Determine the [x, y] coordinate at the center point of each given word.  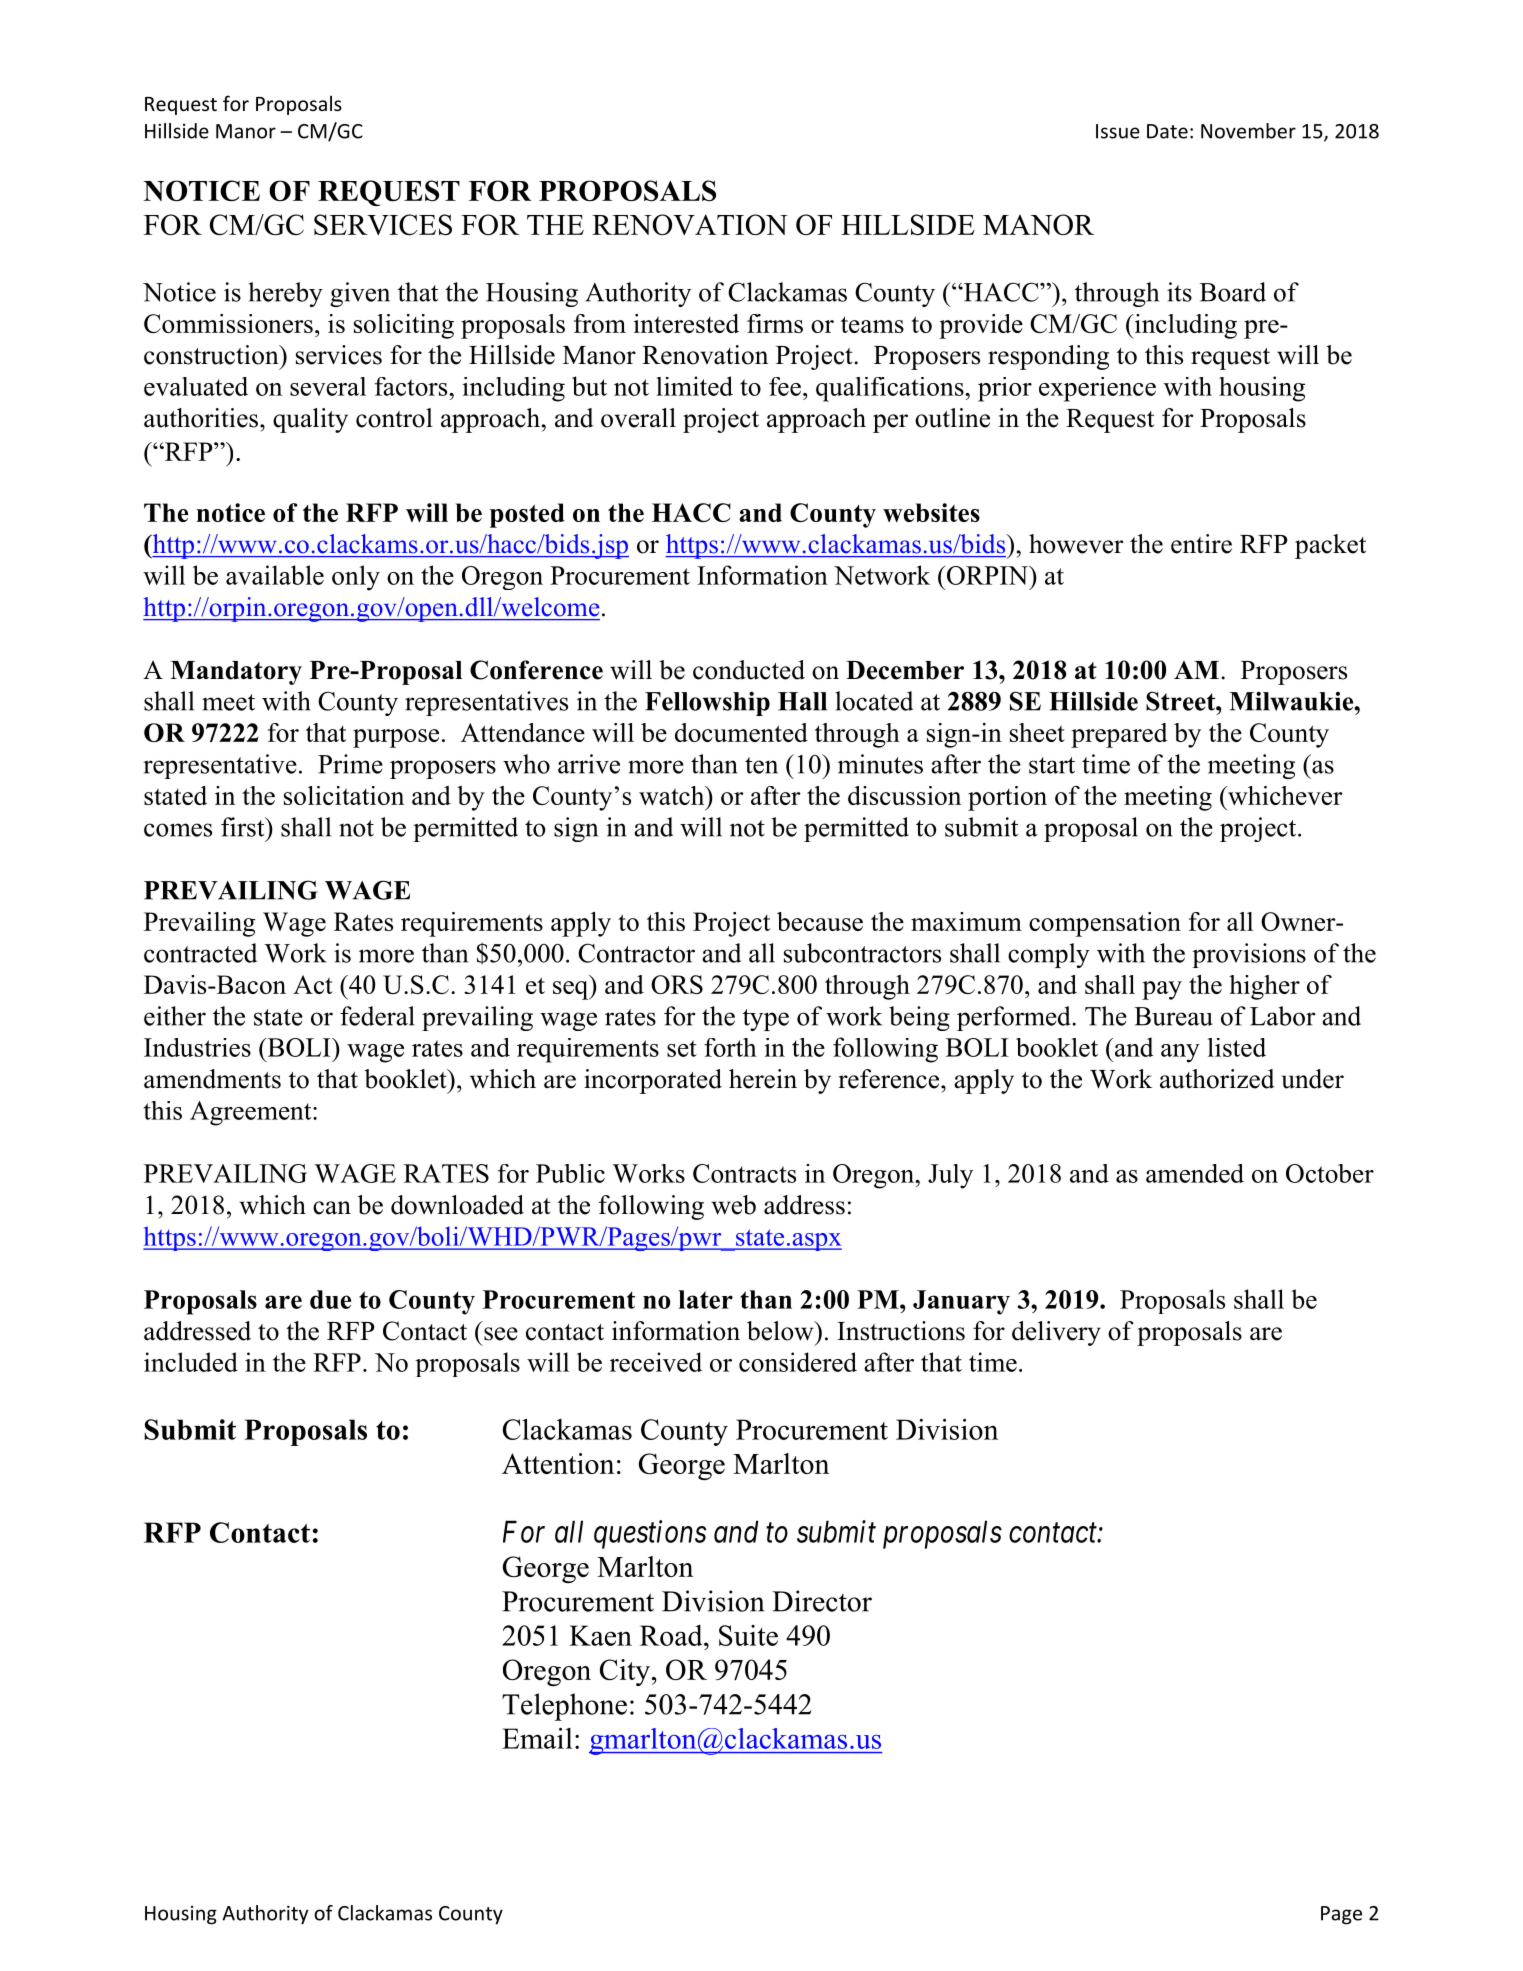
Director [822, 1601]
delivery [1056, 1333]
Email [537, 1738]
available [275, 575]
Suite [748, 1635]
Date [1167, 131]
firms [775, 323]
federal [377, 1016]
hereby [285, 294]
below [781, 1331]
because [820, 921]
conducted [749, 670]
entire [1201, 544]
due [330, 1299]
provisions [1249, 955]
